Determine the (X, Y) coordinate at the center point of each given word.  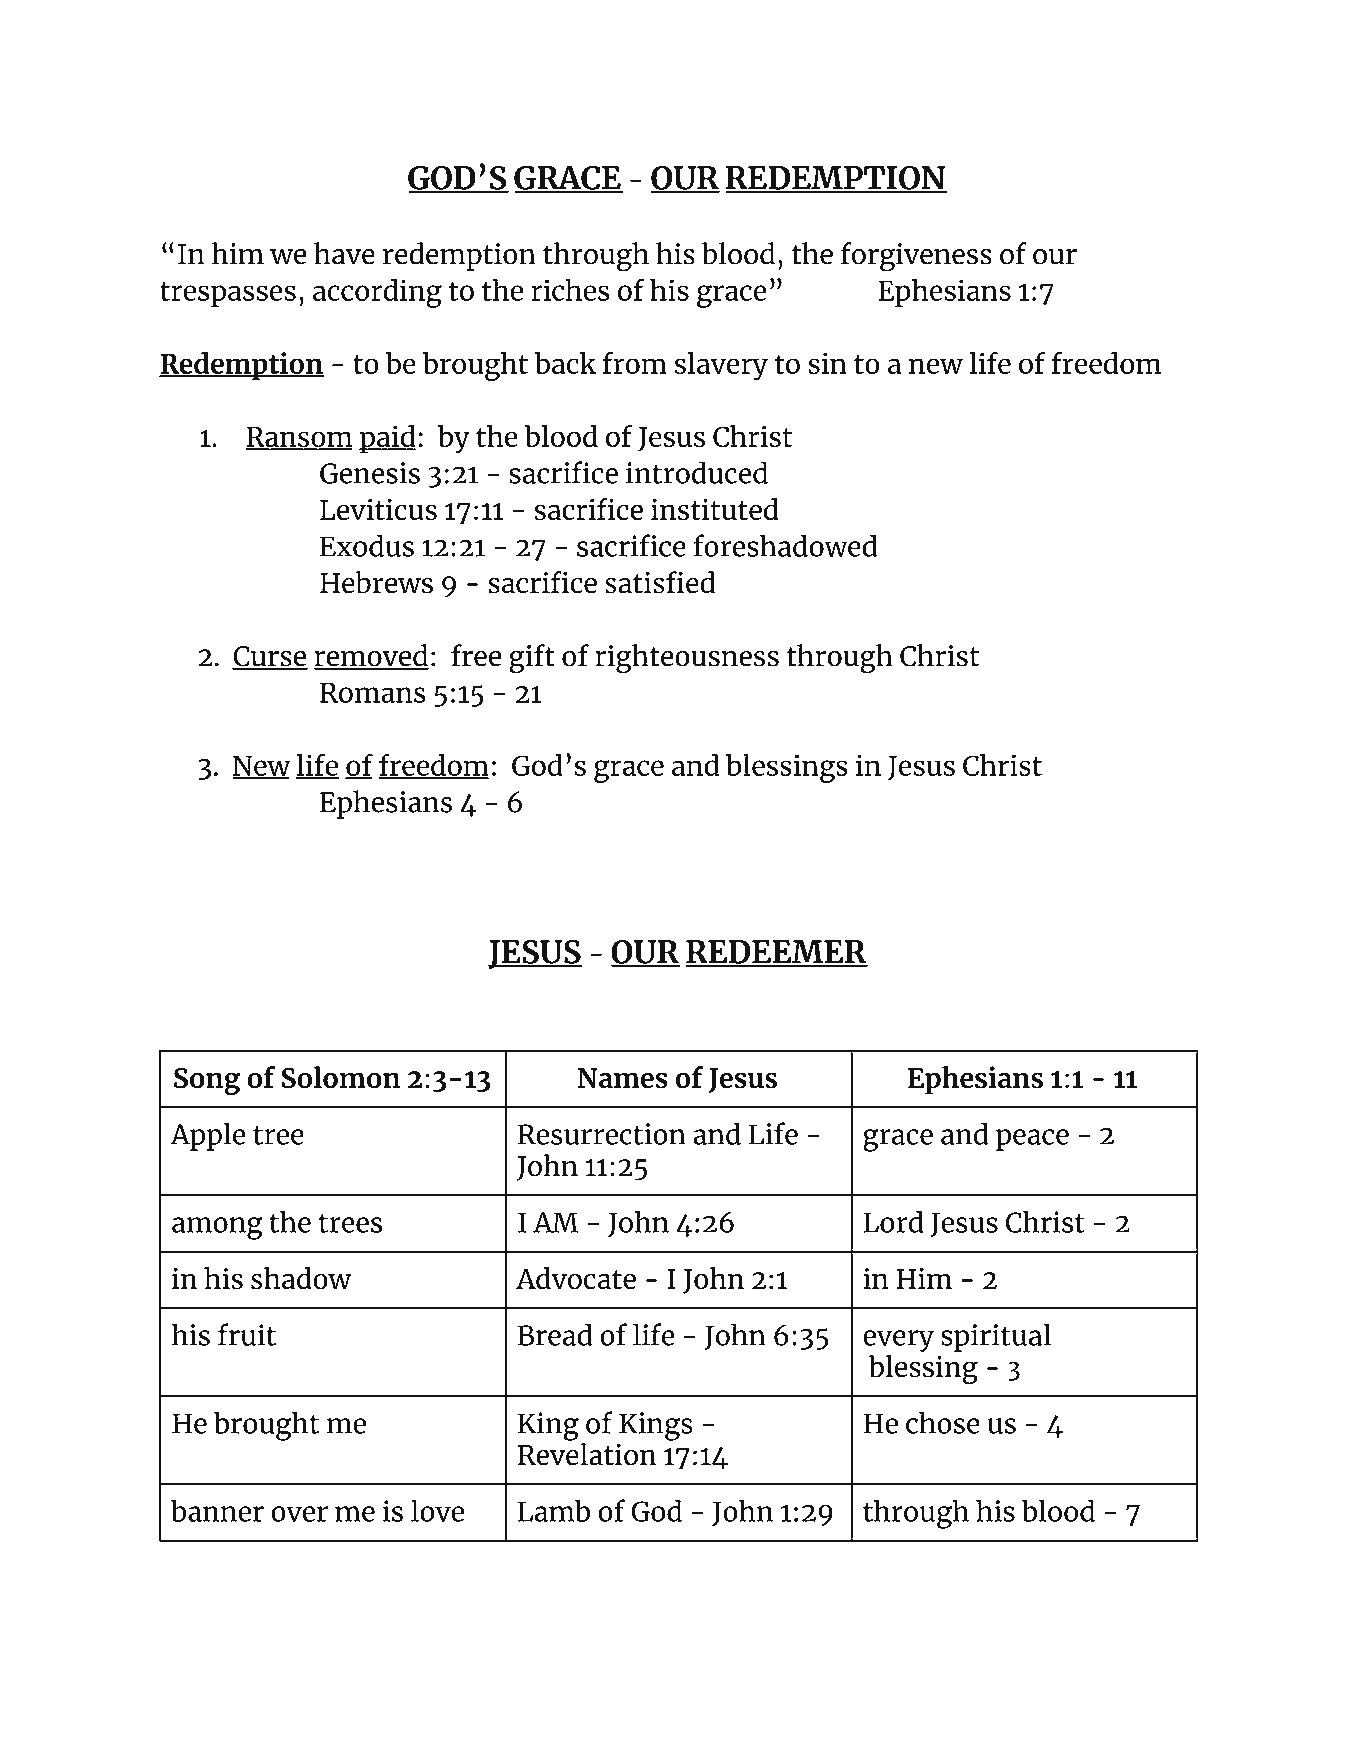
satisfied (660, 582)
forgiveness (916, 257)
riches (570, 290)
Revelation (587, 1453)
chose (943, 1422)
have (344, 253)
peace (1032, 1140)
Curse (270, 657)
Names (622, 1078)
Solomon (341, 1077)
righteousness (687, 659)
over (299, 1514)
